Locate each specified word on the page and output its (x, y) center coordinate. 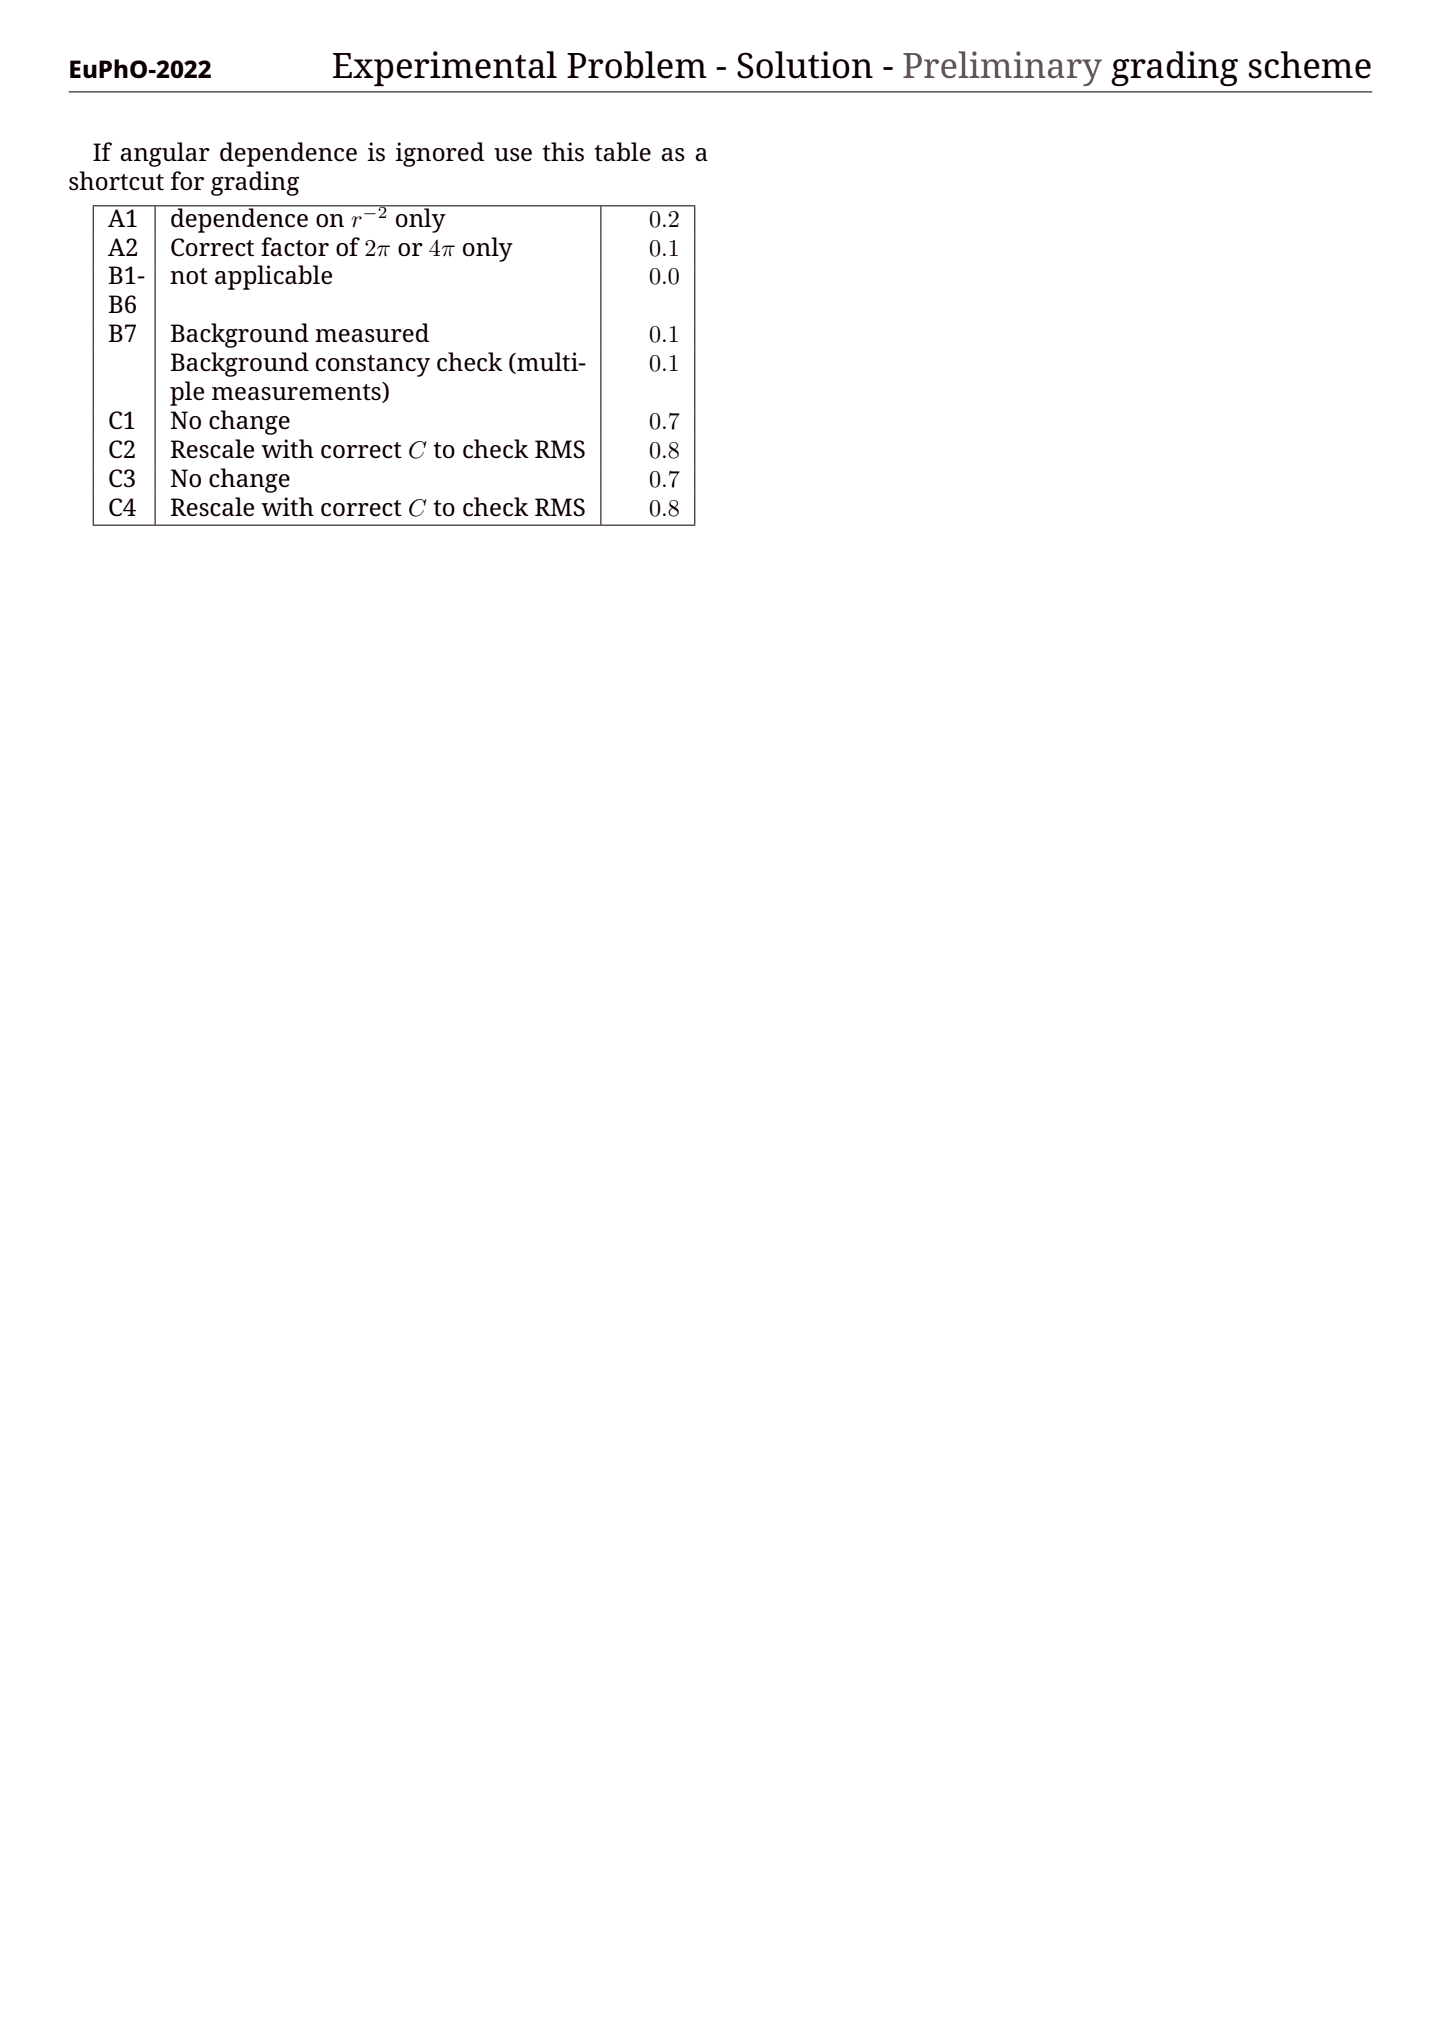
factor (295, 247)
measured (372, 333)
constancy (373, 366)
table (622, 152)
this (563, 151)
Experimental (445, 68)
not (189, 276)
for (187, 180)
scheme (1309, 65)
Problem (637, 65)
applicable (273, 277)
